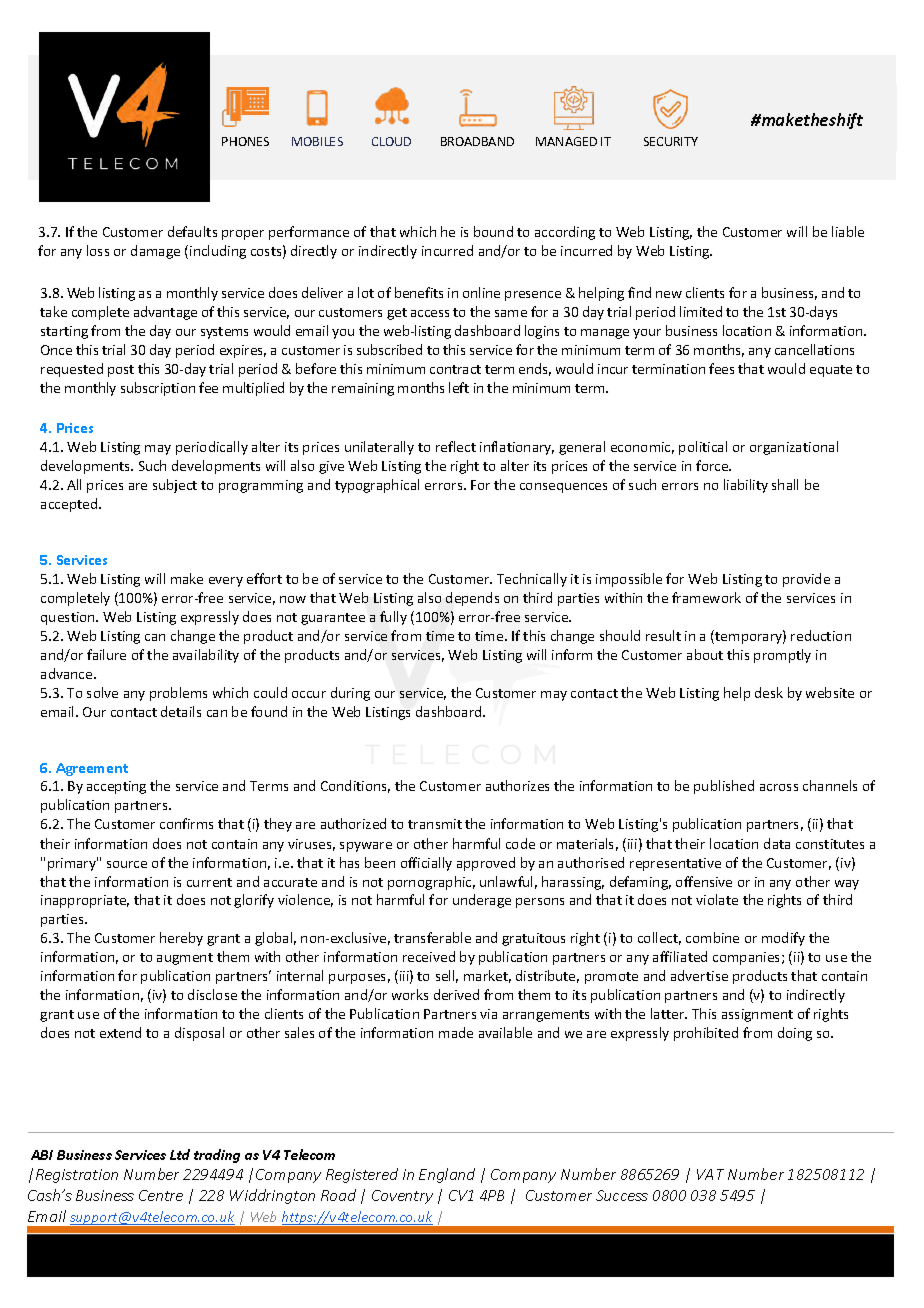  I want to click on typographical, so click(377, 486).
